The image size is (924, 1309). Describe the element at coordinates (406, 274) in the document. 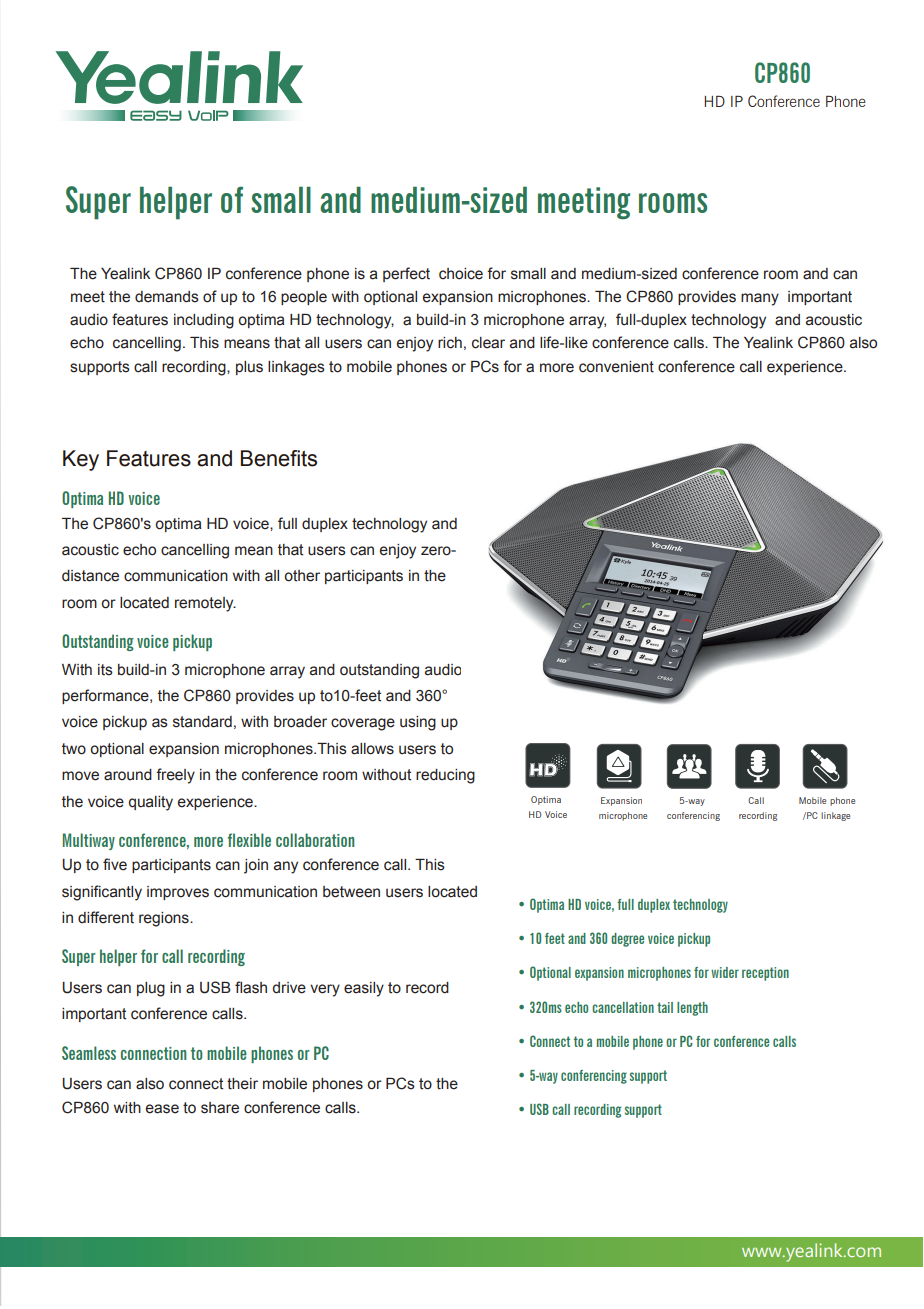

I see `perfect` at that location.
